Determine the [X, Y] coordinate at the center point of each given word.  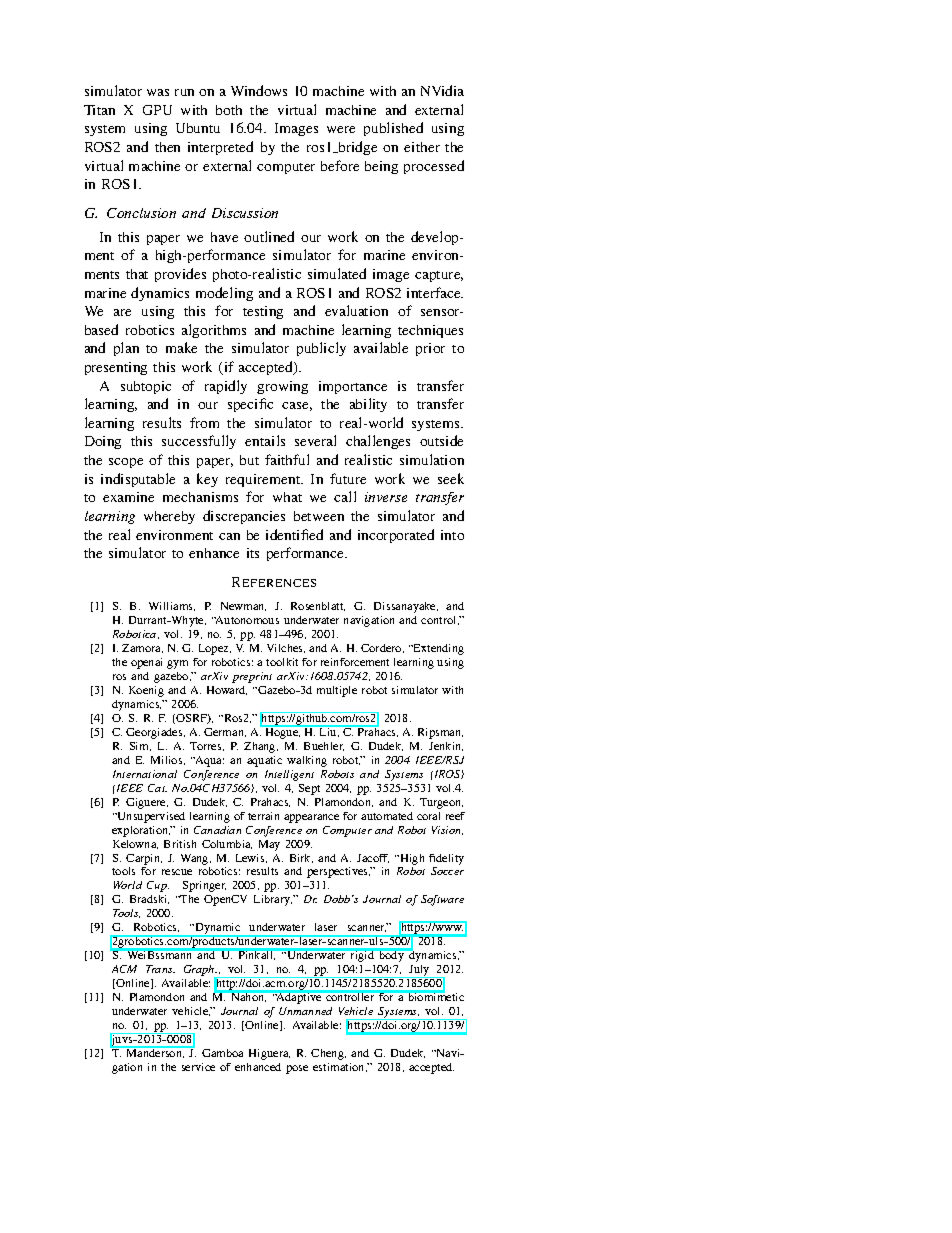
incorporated [396, 536]
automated [387, 816]
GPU [157, 110]
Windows [259, 90]
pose [297, 1069]
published [393, 129]
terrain [263, 816]
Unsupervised [150, 817]
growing [282, 387]
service [198, 1067]
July [419, 971]
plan [126, 349]
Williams [172, 606]
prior [430, 349]
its [253, 553]
